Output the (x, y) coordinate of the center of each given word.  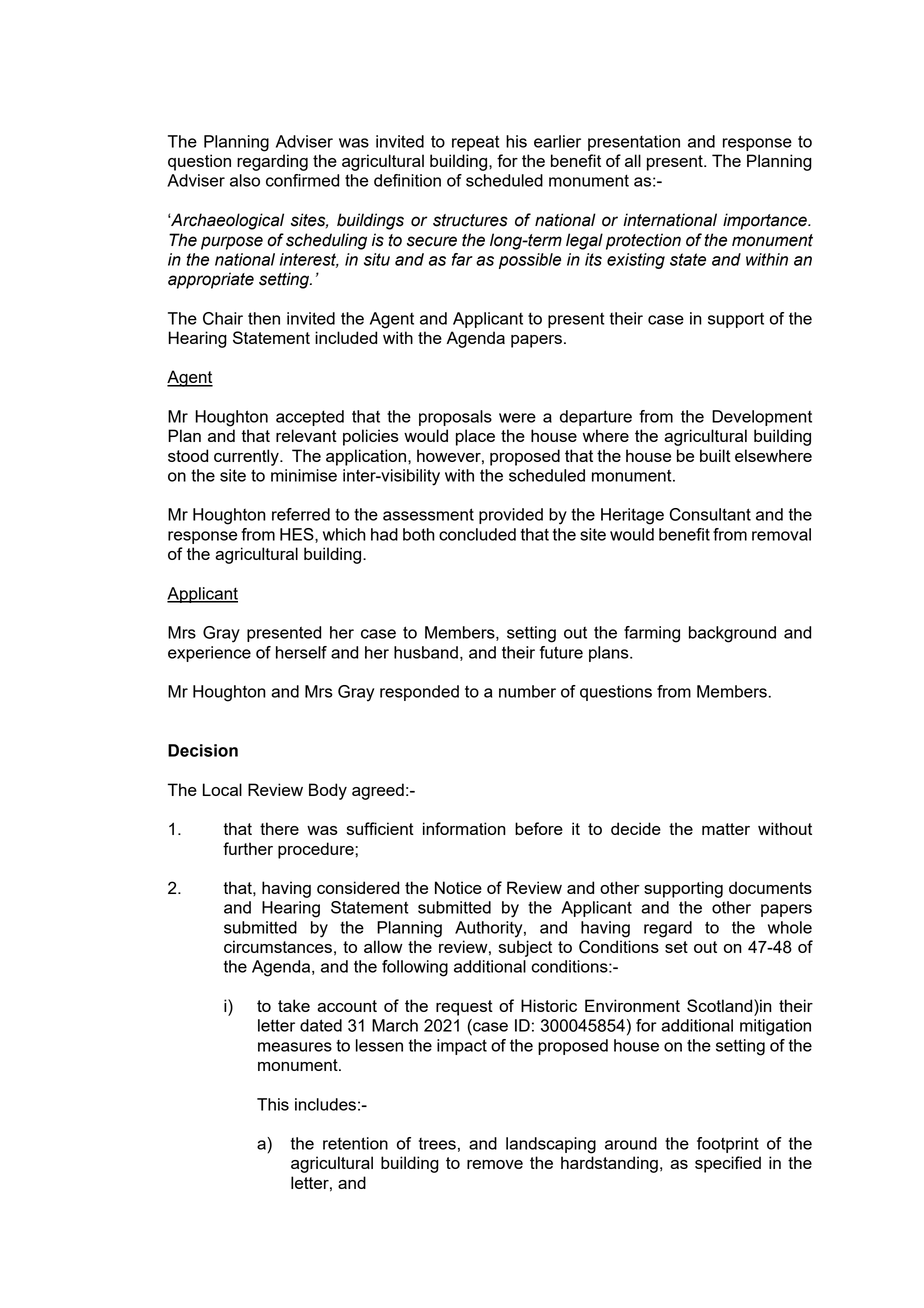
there (279, 828)
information (464, 828)
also (245, 180)
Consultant (710, 514)
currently (247, 457)
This (273, 1104)
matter (726, 829)
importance (766, 221)
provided (511, 516)
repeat (476, 143)
